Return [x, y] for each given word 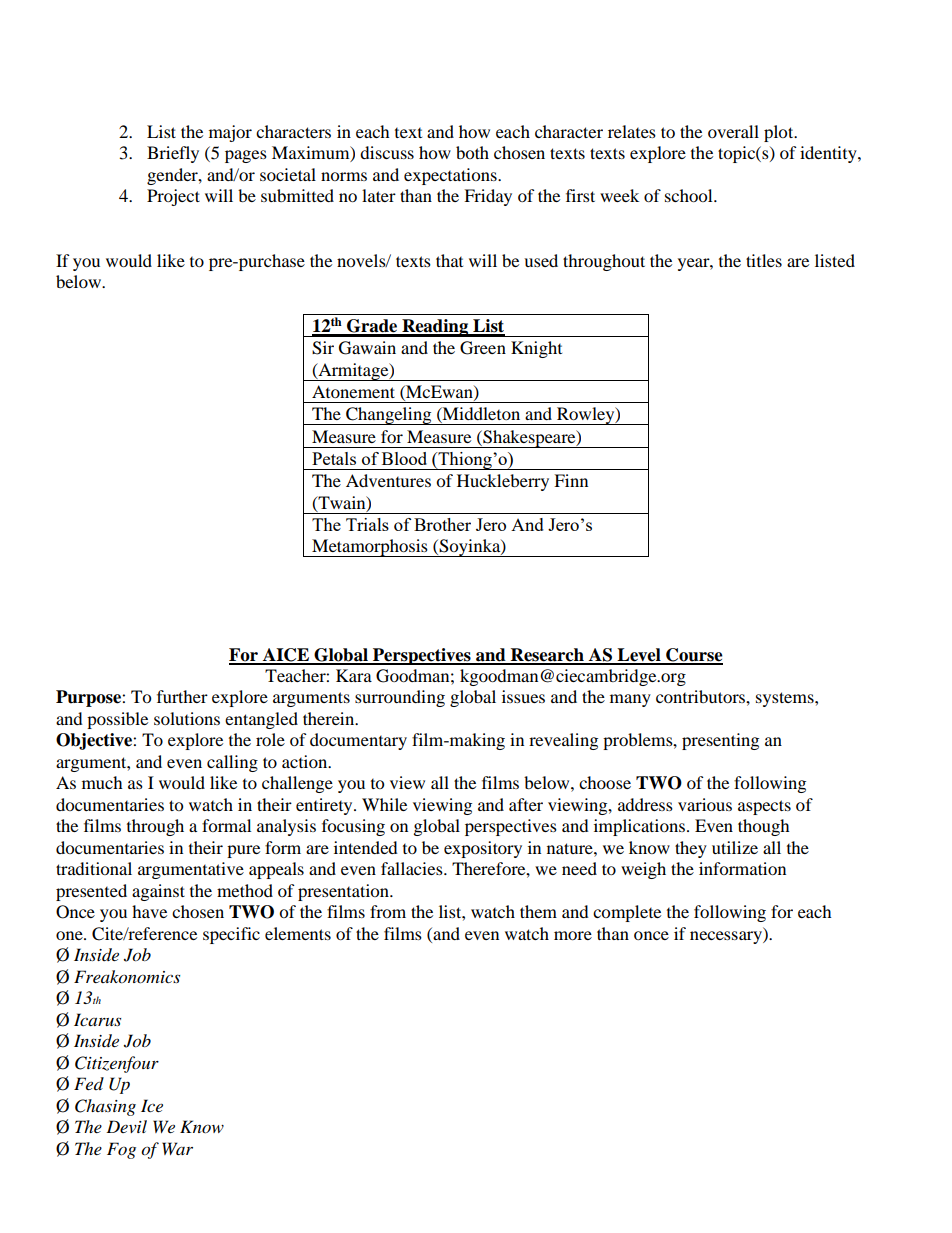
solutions [187, 718]
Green [483, 348]
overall [733, 131]
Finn [571, 480]
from [388, 911]
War [177, 1148]
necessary [727, 937]
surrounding [400, 698]
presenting [720, 741]
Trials [367, 524]
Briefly [173, 154]
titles [764, 260]
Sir [323, 348]
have [149, 911]
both [472, 152]
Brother [442, 524]
